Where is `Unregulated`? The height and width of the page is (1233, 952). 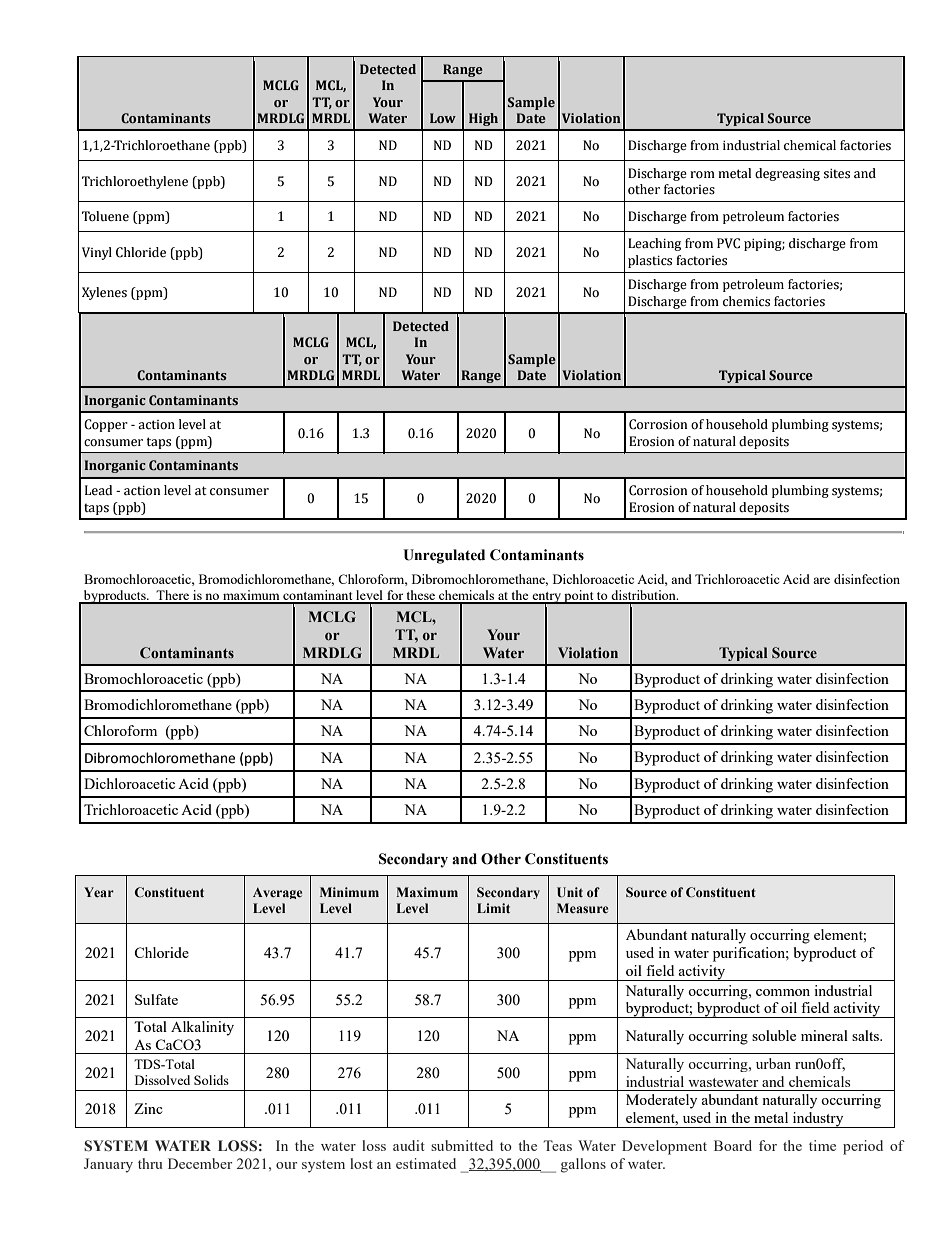 Unregulated is located at coordinates (444, 556).
